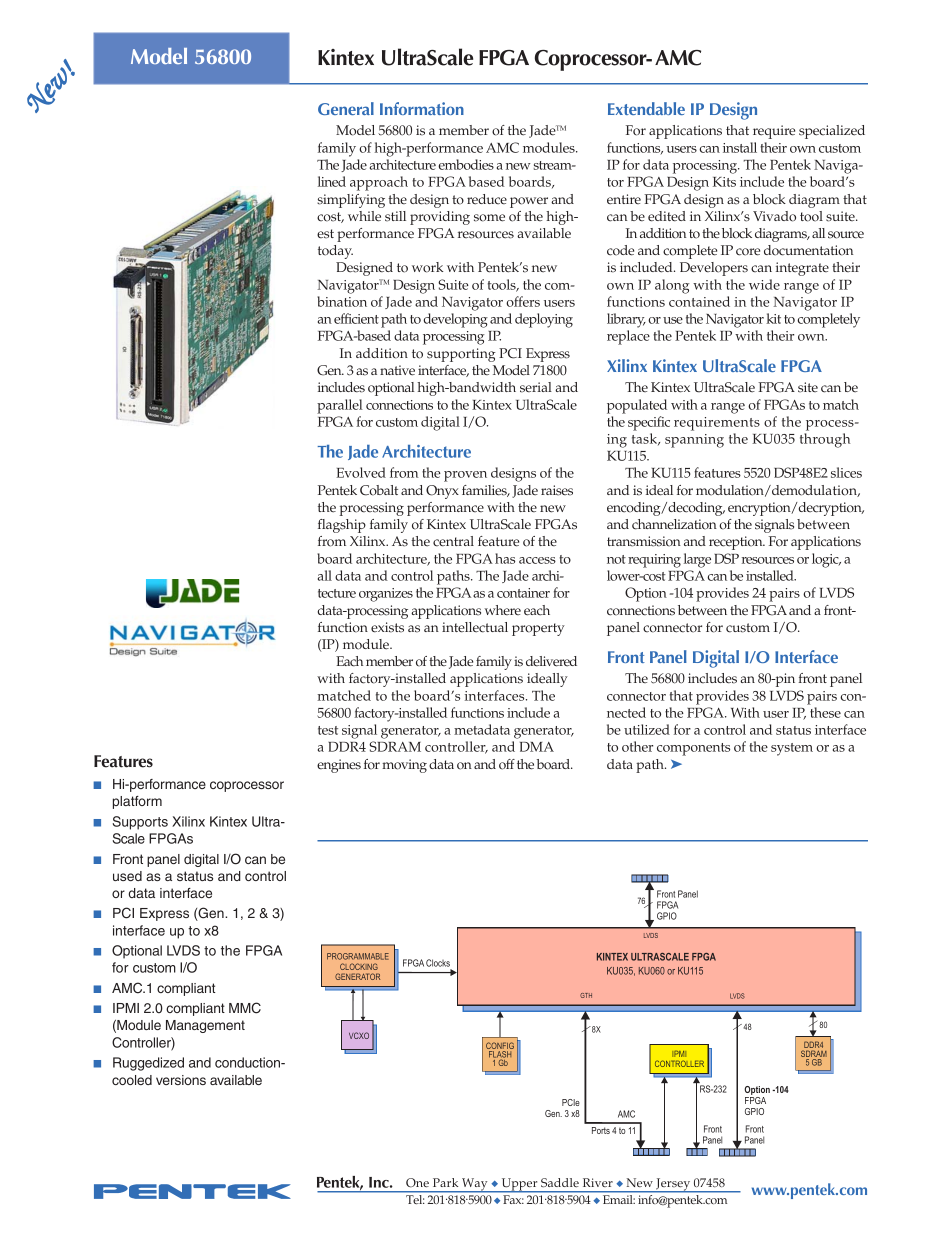  What do you see at coordinates (340, 406) in the image?
I see `parallel` at bounding box center [340, 406].
